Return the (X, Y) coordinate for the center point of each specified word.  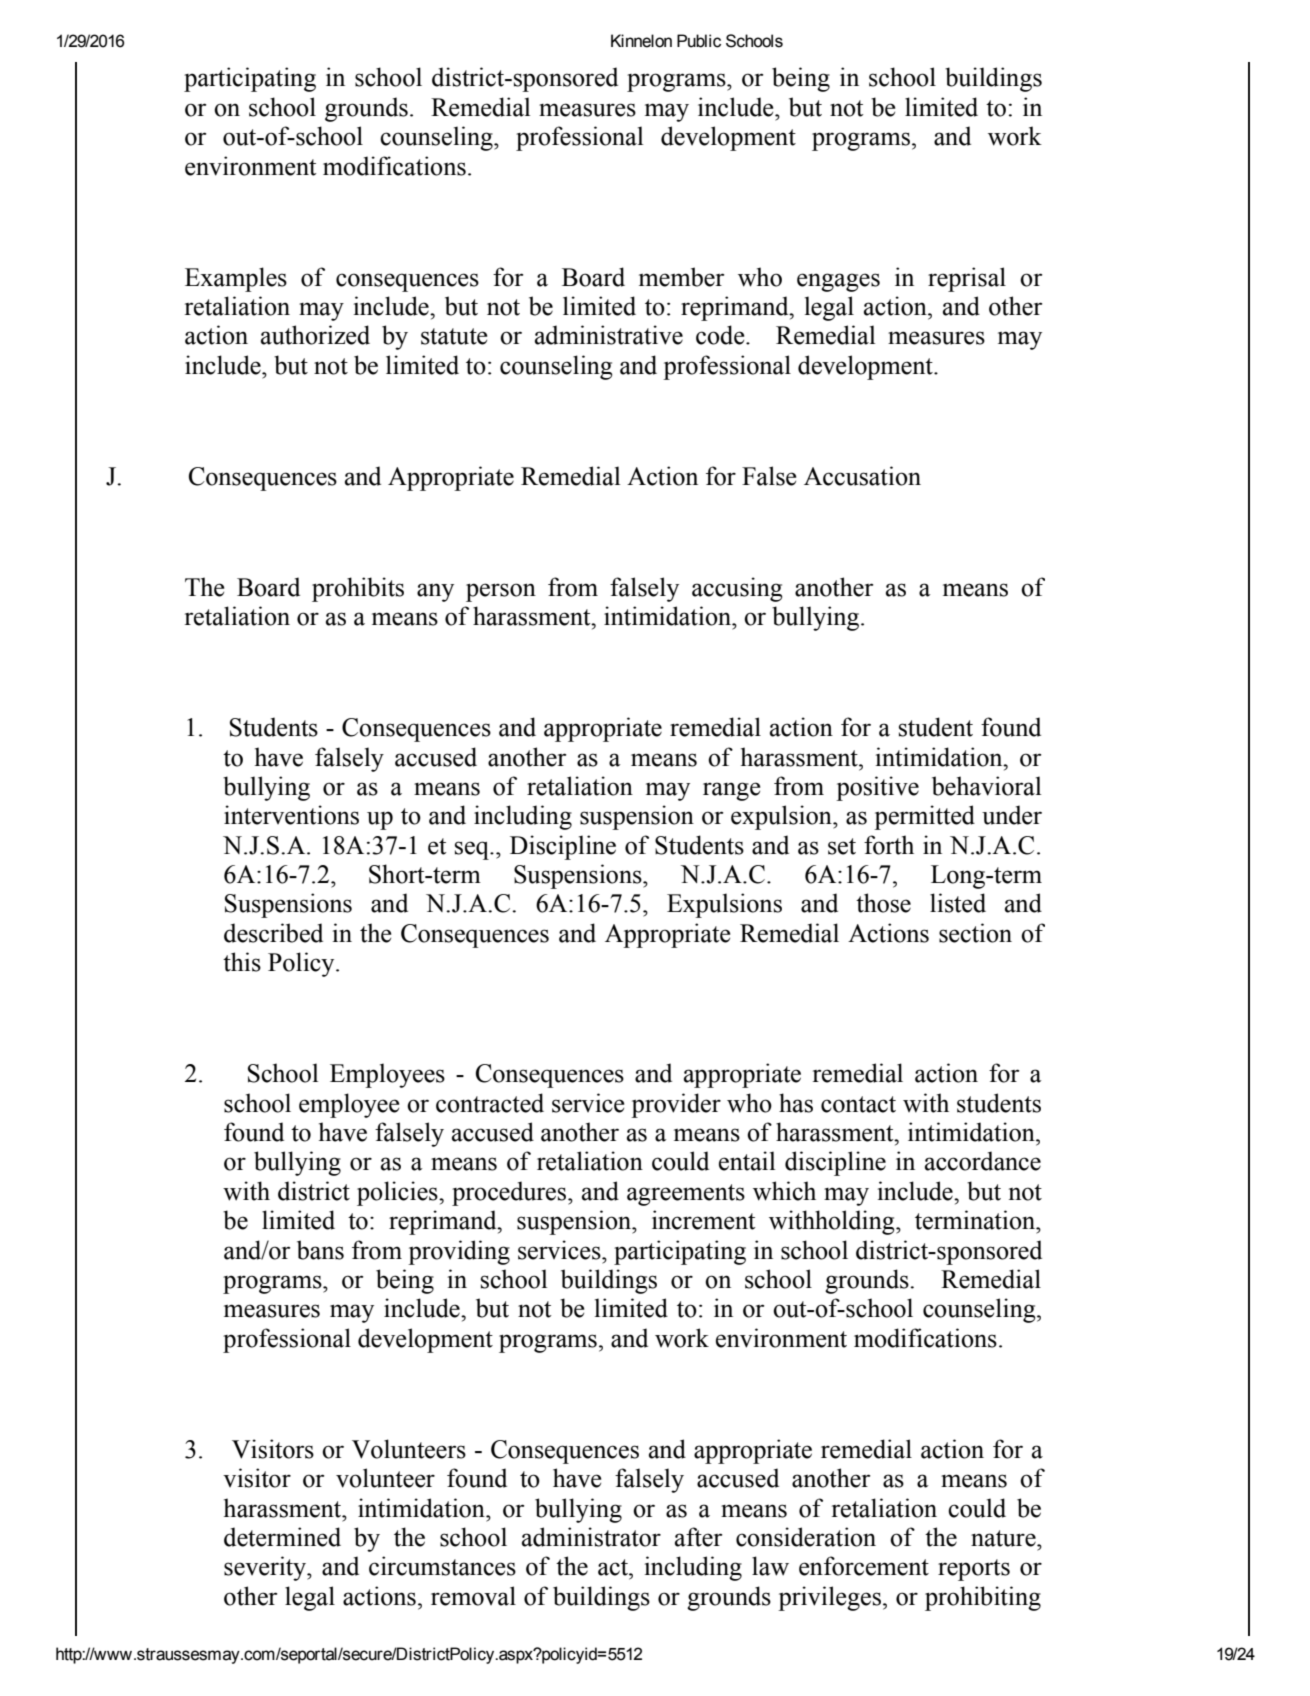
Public (699, 41)
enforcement (864, 1566)
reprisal (967, 279)
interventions (291, 815)
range (731, 791)
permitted (924, 817)
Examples (236, 279)
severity (266, 1568)
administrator (591, 1537)
